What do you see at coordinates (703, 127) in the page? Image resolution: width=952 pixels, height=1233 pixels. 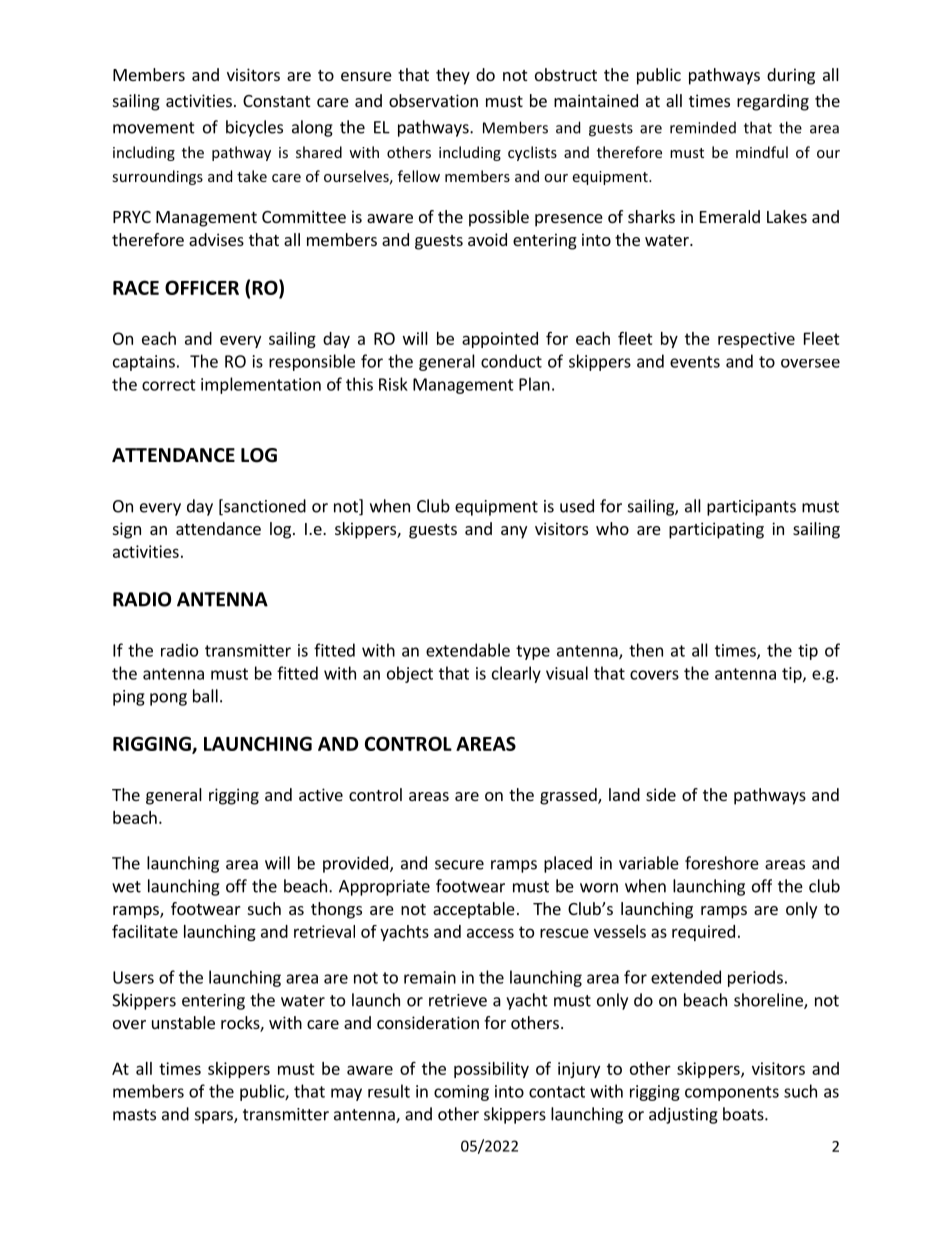 I see `reminded` at bounding box center [703, 127].
